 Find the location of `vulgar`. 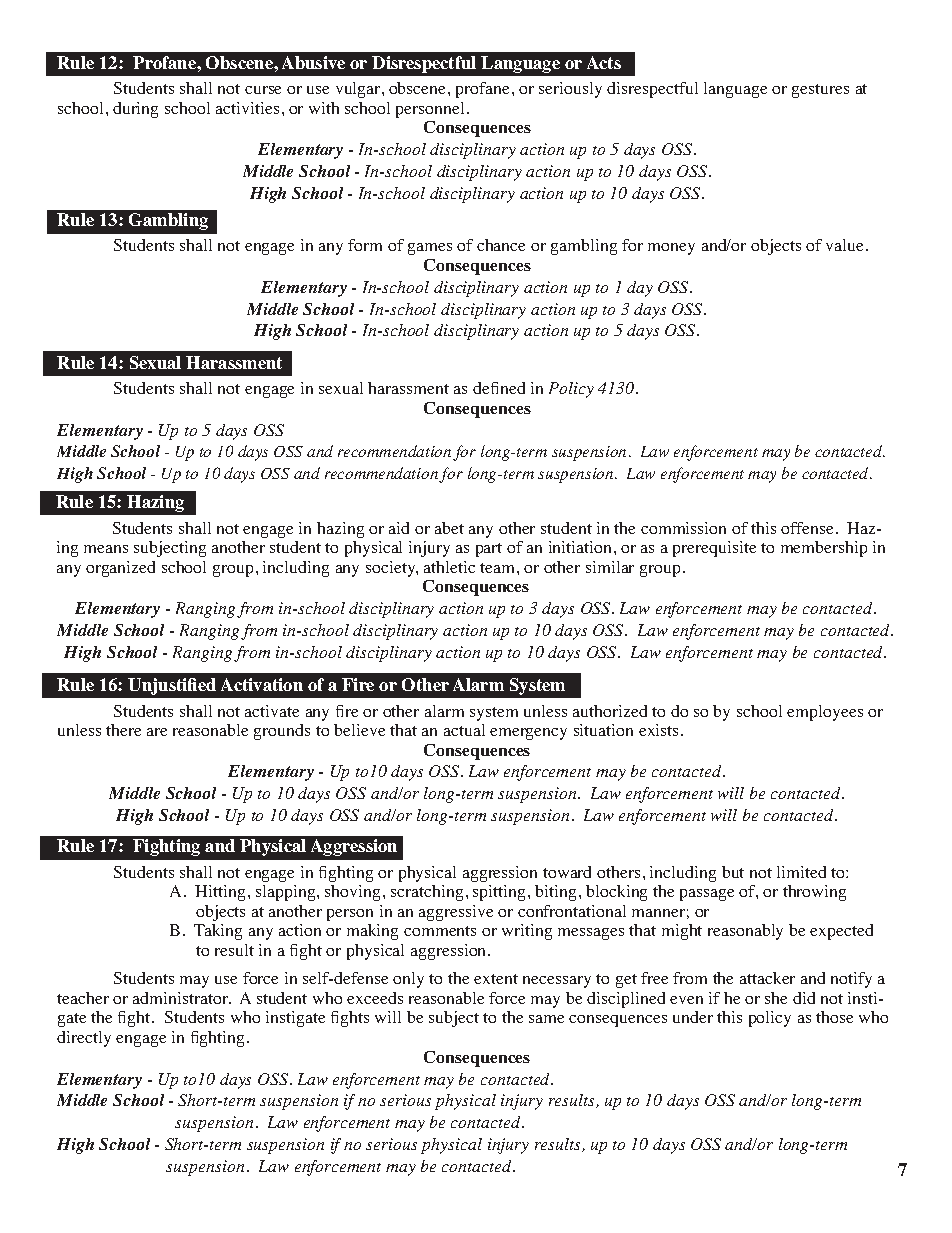

vulgar is located at coordinates (359, 90).
